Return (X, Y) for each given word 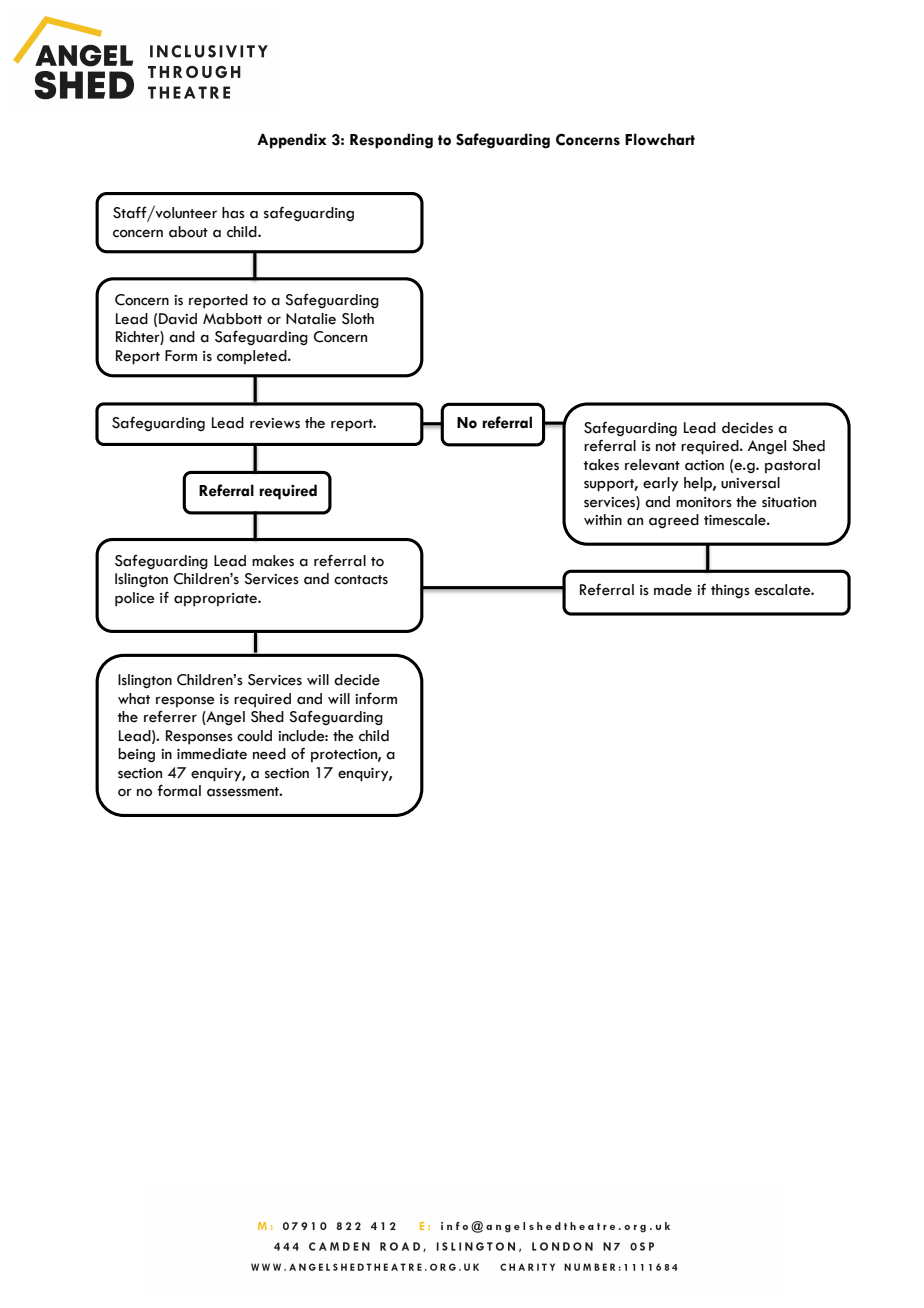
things (730, 591)
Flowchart (660, 139)
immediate (212, 754)
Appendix (292, 141)
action (704, 465)
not (666, 447)
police (135, 599)
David (178, 319)
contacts (361, 580)
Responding (391, 141)
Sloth (358, 319)
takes (601, 465)
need (269, 754)
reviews (275, 423)
